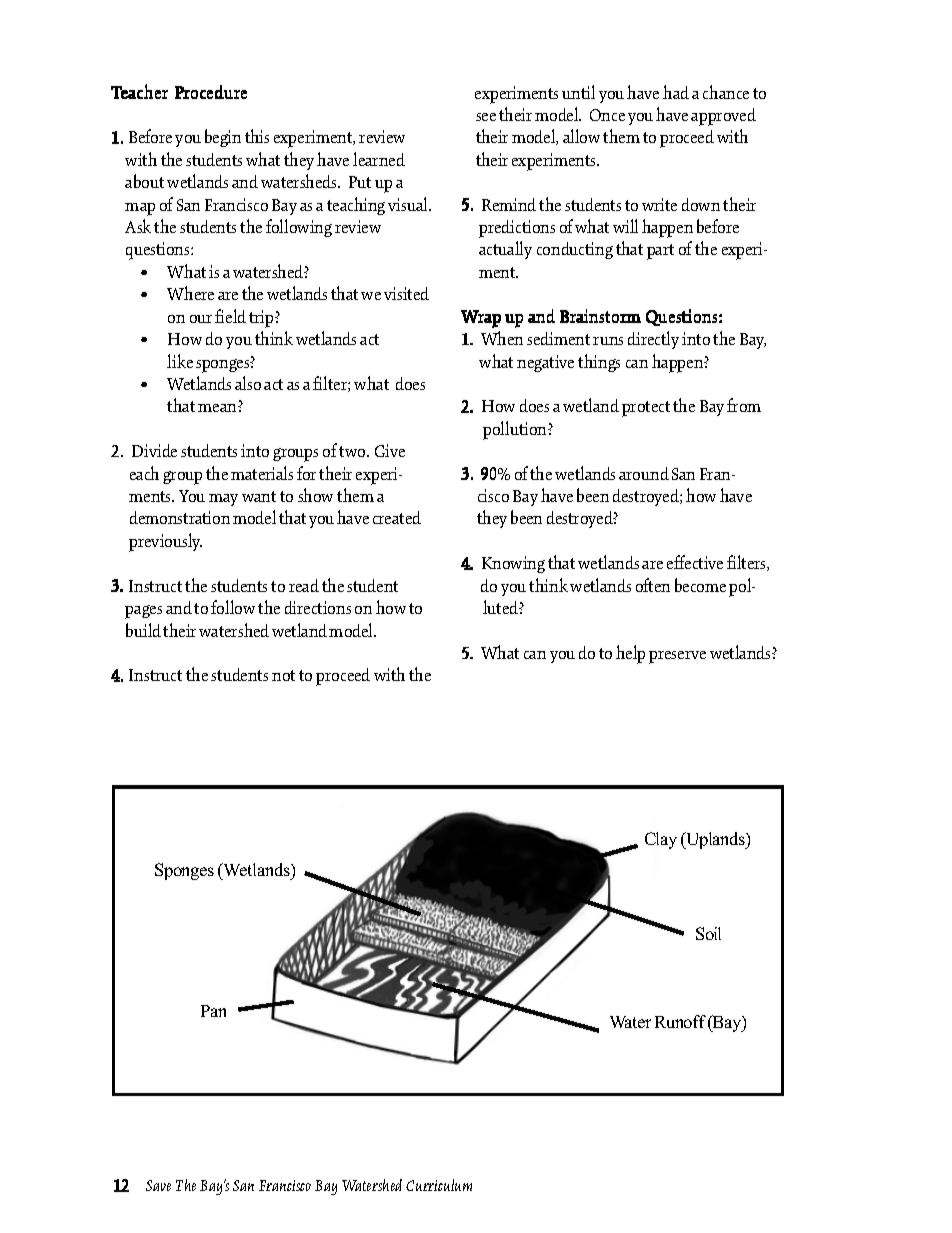 This screenshot has height=1233, width=952. Describe the element at coordinates (223, 138) in the screenshot. I see `begin` at that location.
